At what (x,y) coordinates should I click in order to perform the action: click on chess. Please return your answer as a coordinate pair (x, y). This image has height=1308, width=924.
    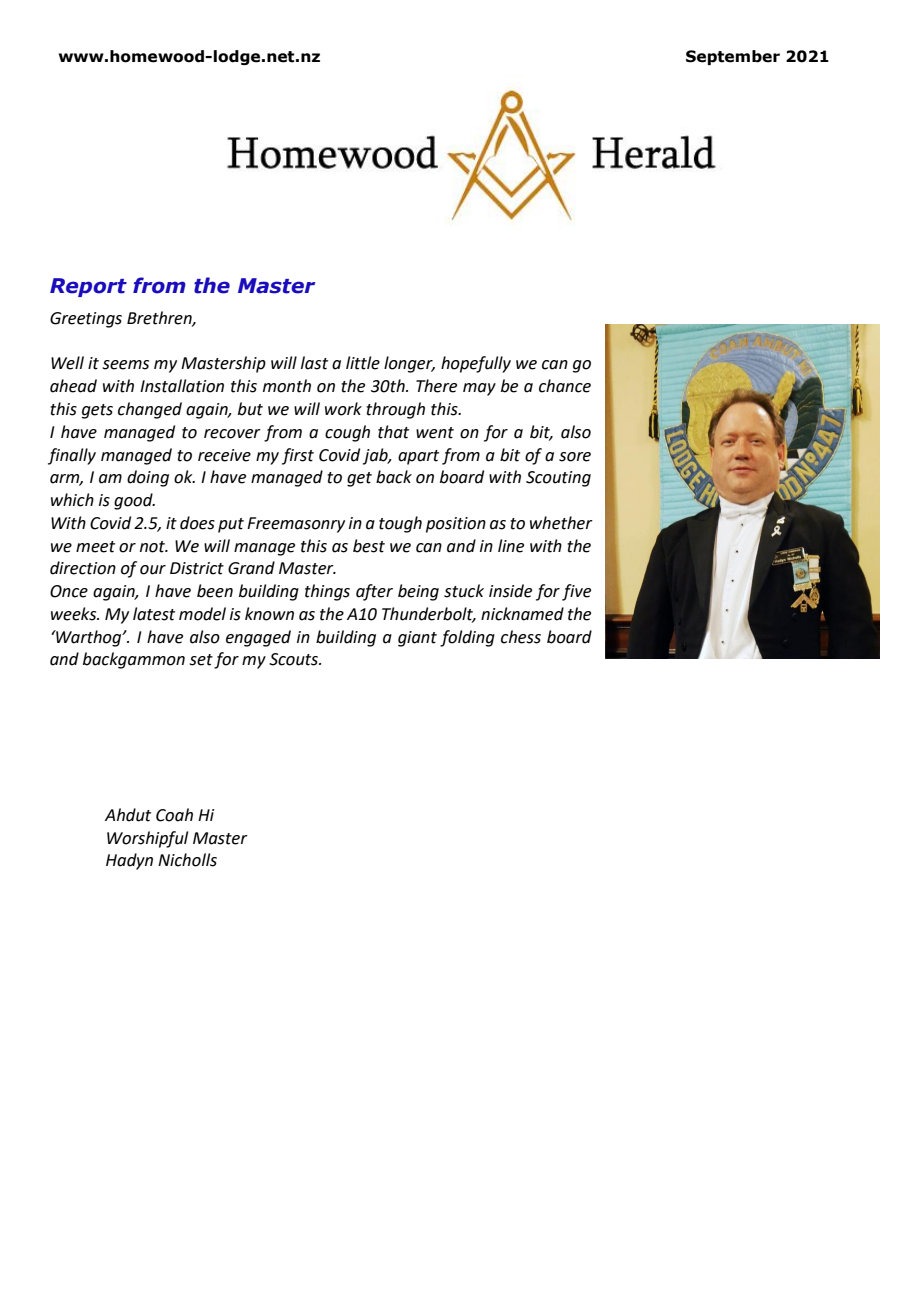
    Looking at the image, I should click on (521, 637).
